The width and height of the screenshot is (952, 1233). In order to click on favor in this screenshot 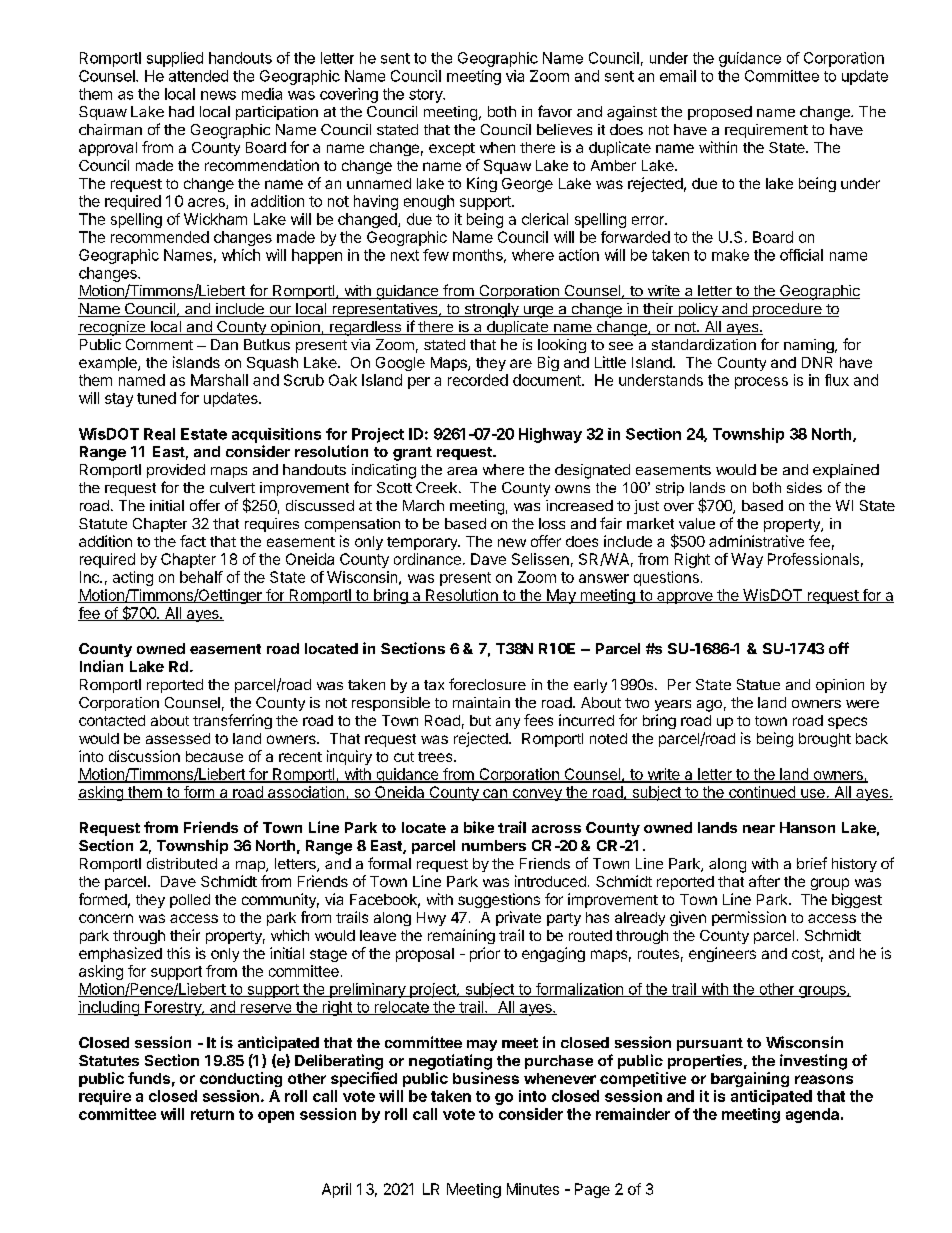, I will do `click(555, 111)`.
